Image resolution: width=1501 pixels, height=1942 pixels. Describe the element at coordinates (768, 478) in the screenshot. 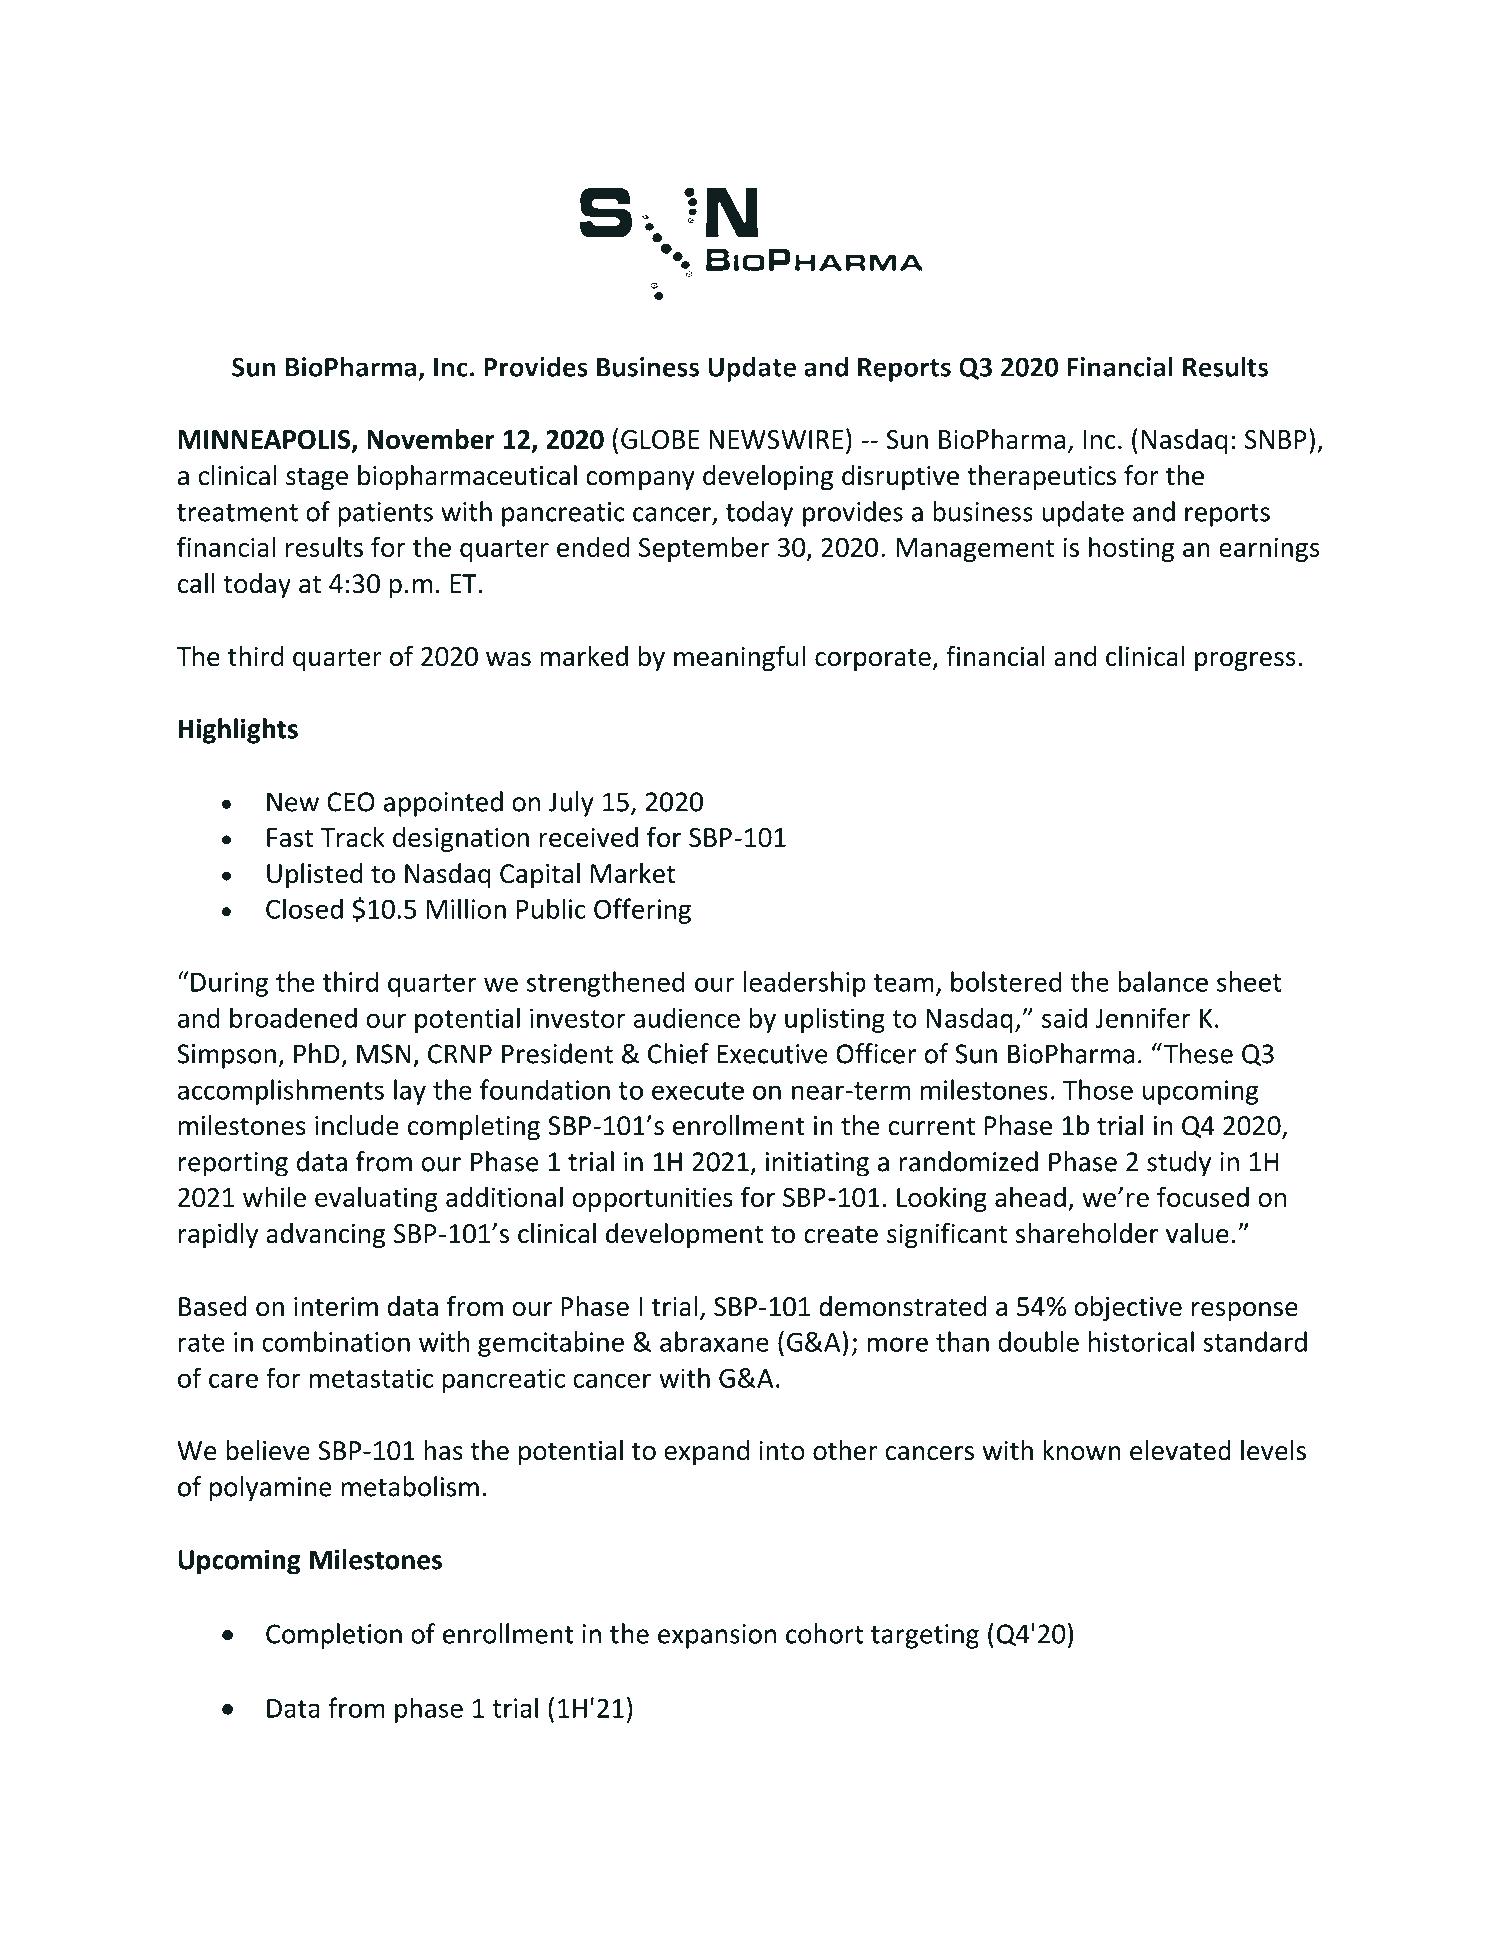

I see `developing` at that location.
